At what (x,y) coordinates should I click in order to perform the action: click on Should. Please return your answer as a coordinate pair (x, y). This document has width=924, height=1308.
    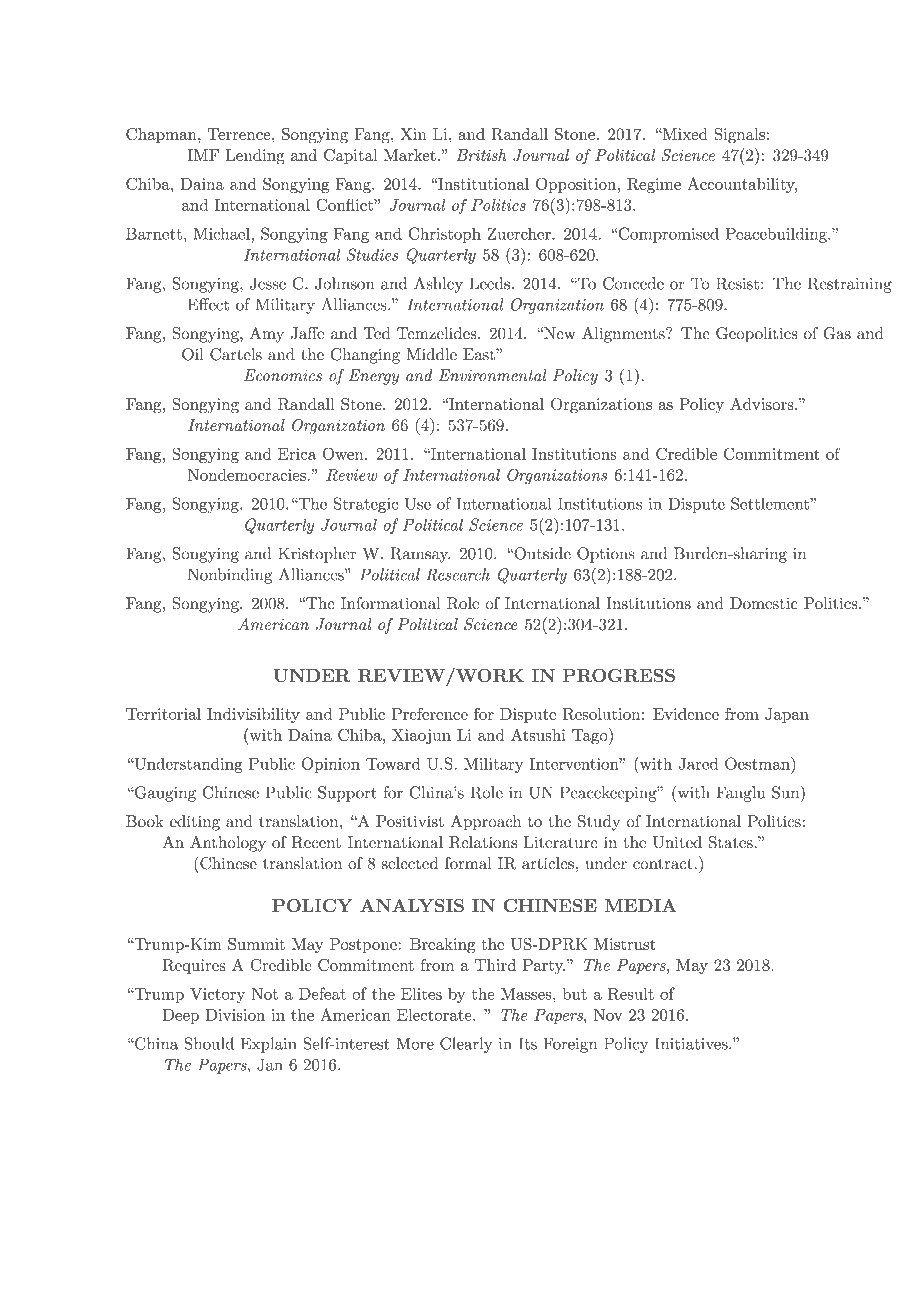
    Looking at the image, I should click on (209, 1043).
